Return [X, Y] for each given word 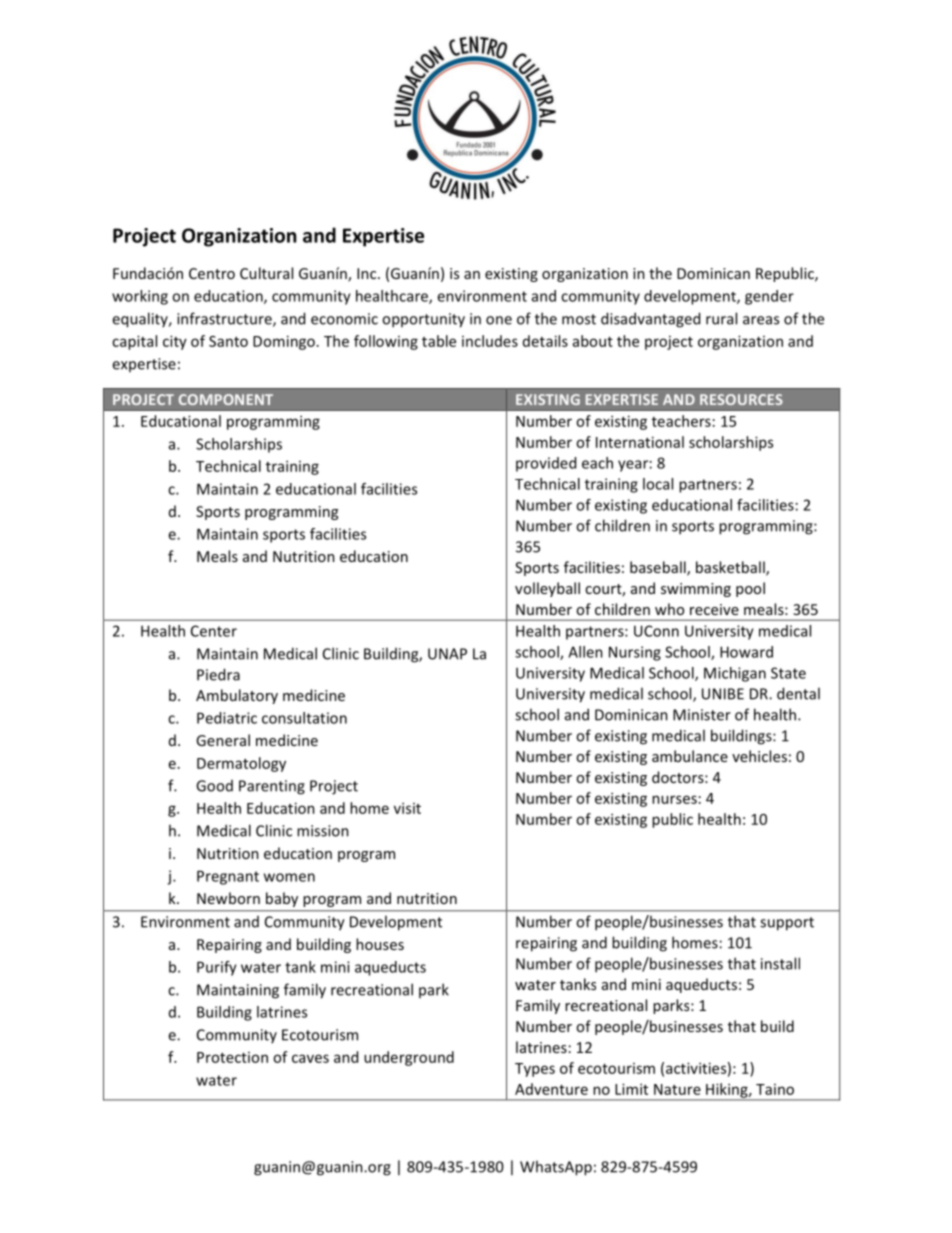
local [658, 484]
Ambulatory [237, 696]
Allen [585, 652]
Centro [212, 273]
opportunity [423, 320]
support [787, 924]
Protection [232, 1057]
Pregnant [228, 877]
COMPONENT [226, 399]
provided [546, 464]
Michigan [735, 674]
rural [721, 318]
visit [407, 808]
